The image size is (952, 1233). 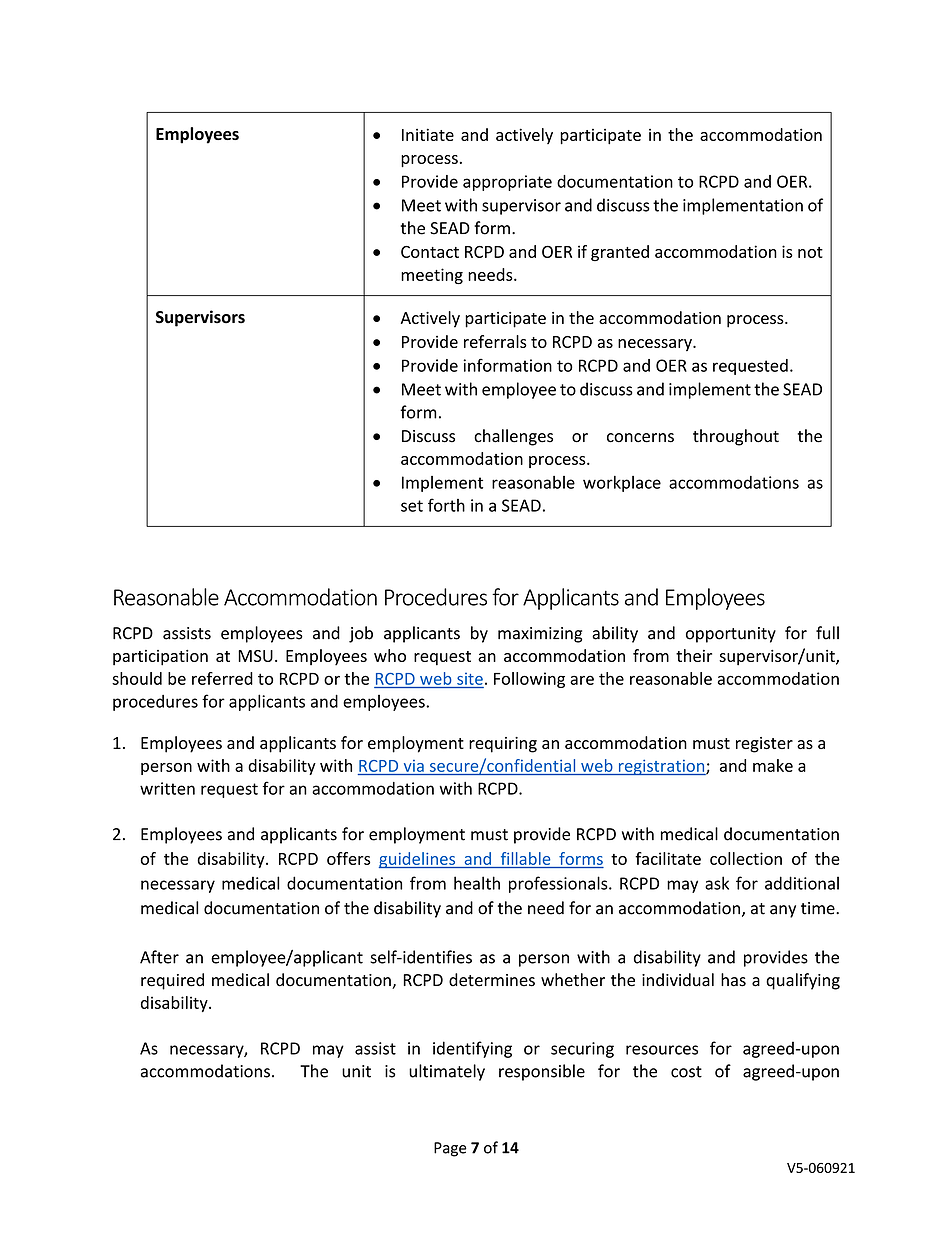 What do you see at coordinates (810, 252) in the screenshot?
I see `not` at bounding box center [810, 252].
